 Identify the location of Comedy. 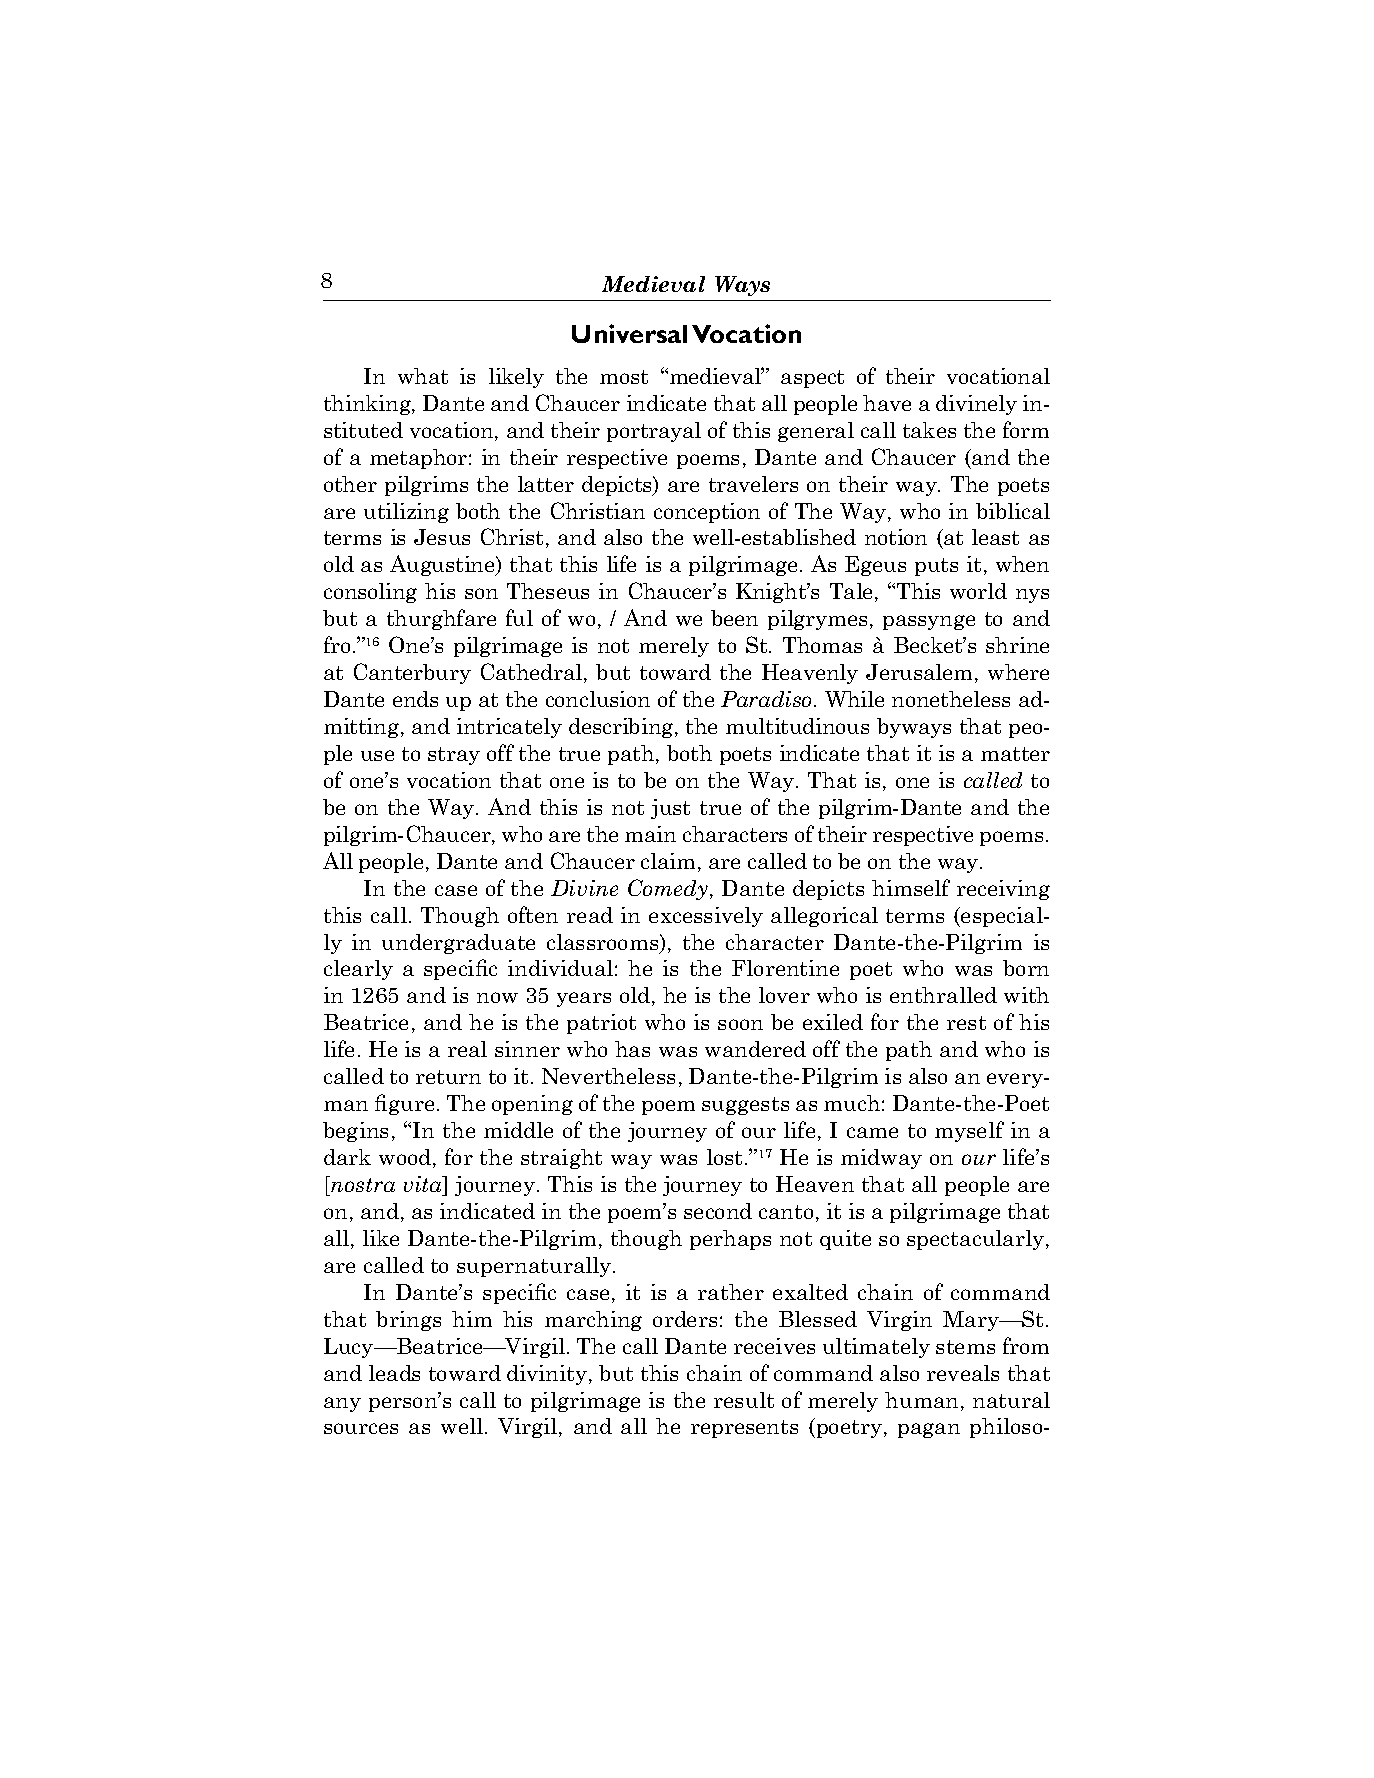
(668, 889).
